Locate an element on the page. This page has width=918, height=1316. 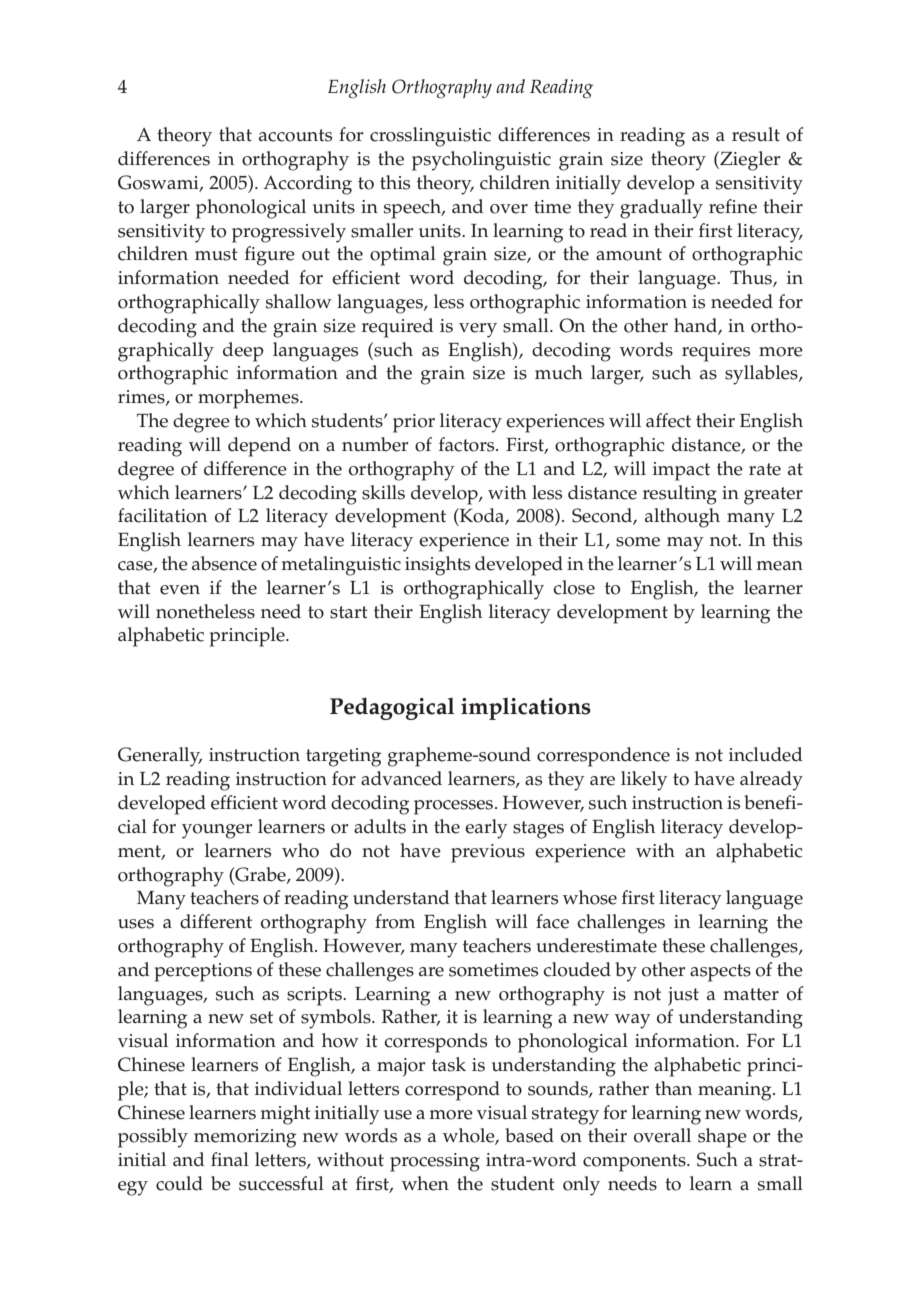
from is located at coordinates (395, 921).
